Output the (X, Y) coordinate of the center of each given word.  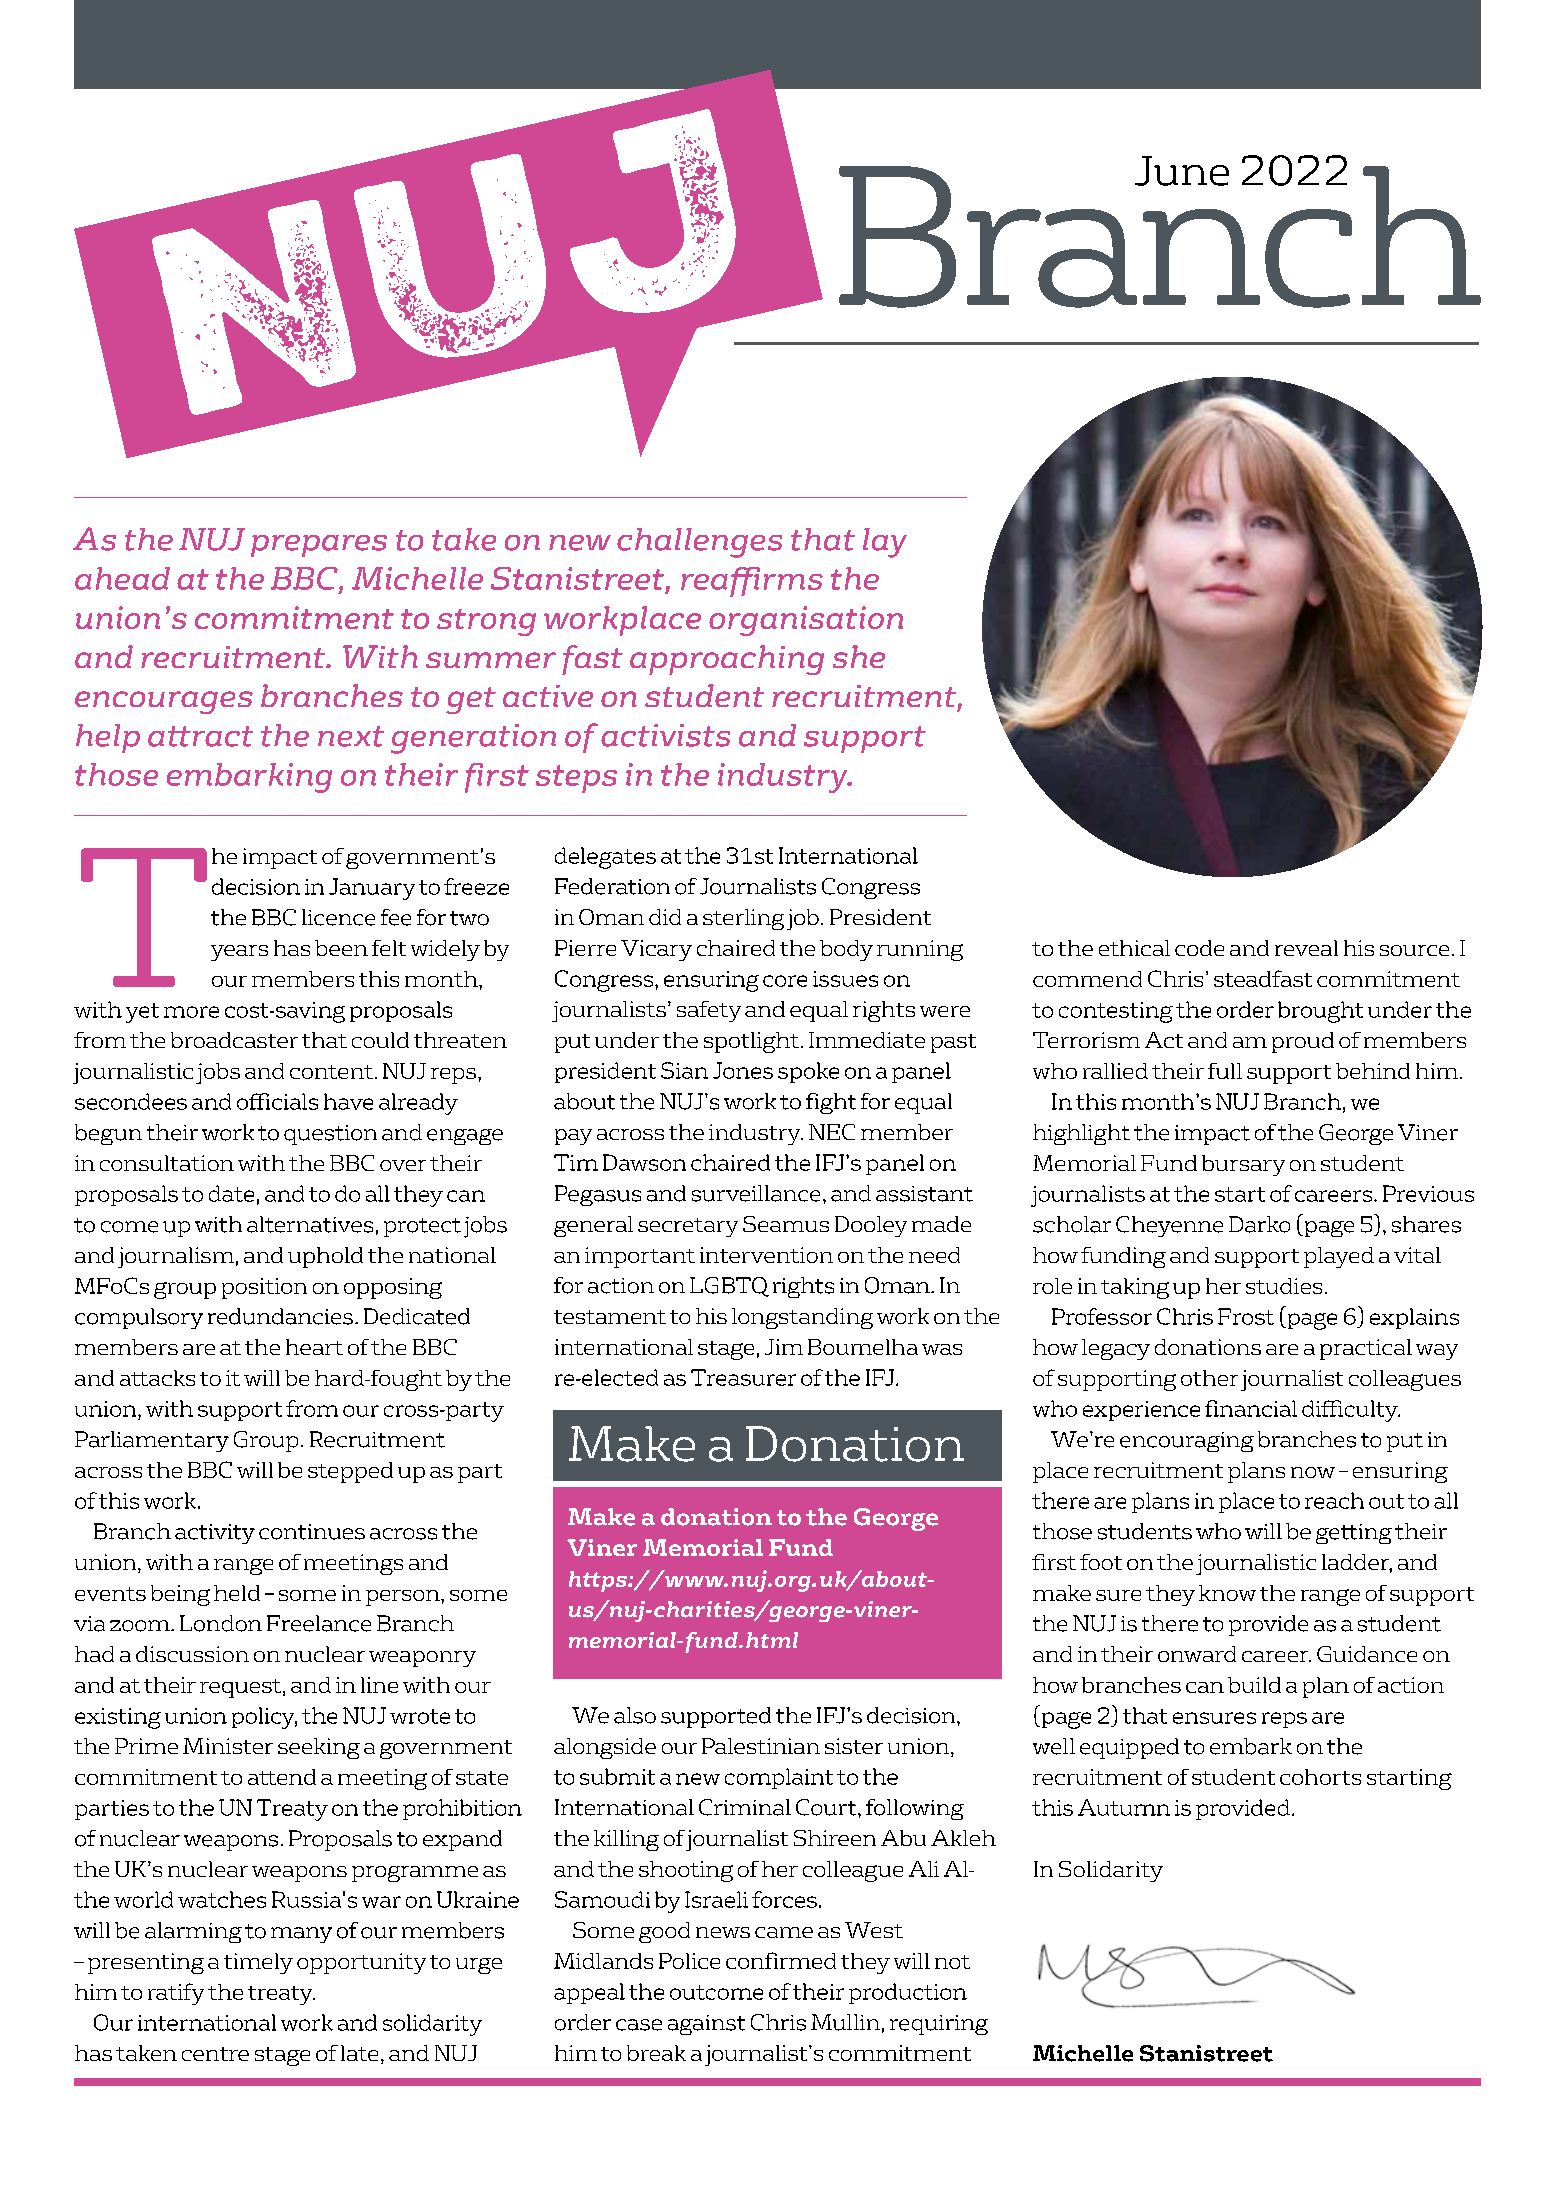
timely (258, 1963)
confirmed (781, 1960)
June (1182, 171)
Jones (743, 1070)
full (1225, 1071)
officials (277, 1101)
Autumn (1124, 1807)
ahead (122, 578)
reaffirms (752, 582)
